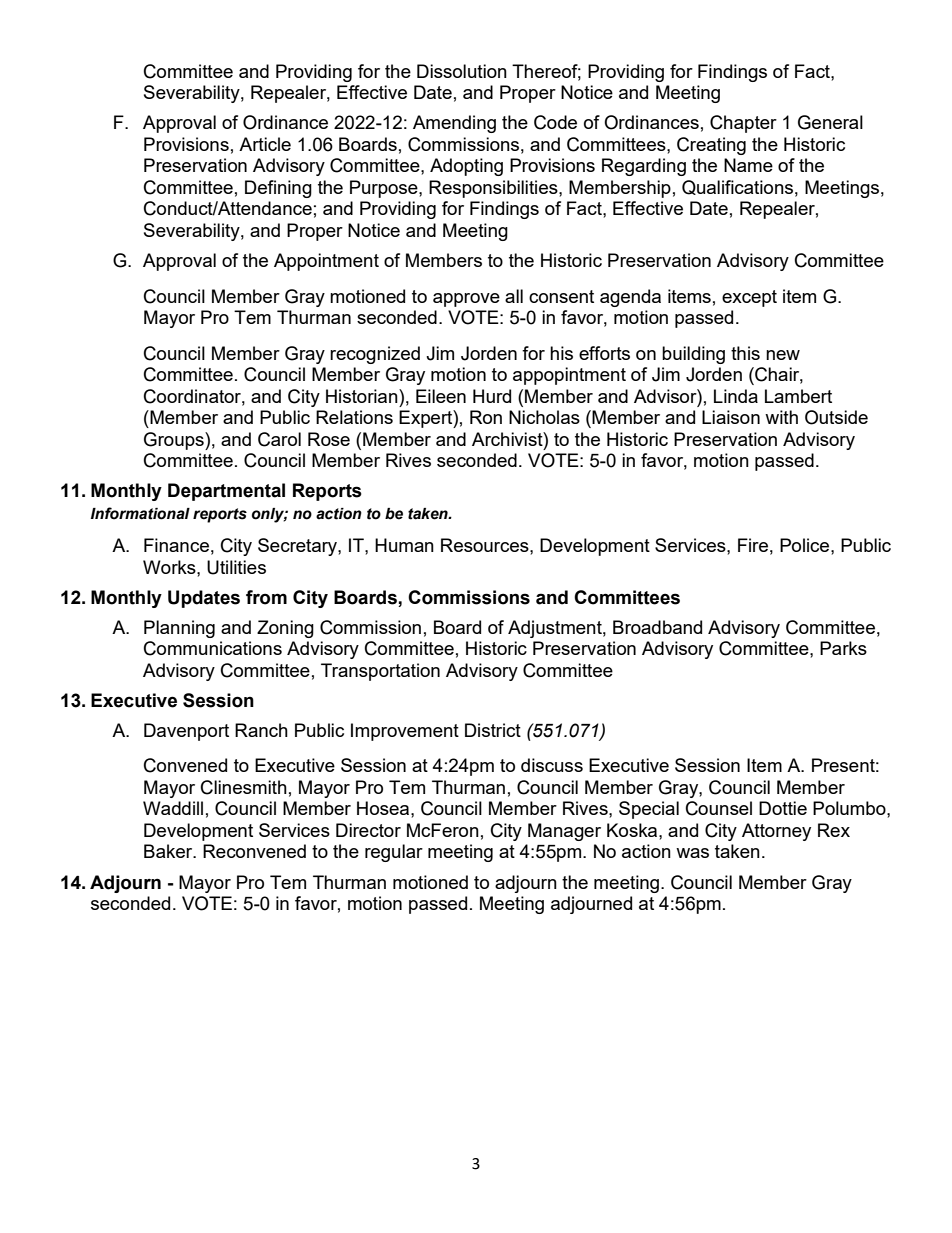 Image resolution: width=952 pixels, height=1233 pixels. I want to click on Manager, so click(564, 832).
